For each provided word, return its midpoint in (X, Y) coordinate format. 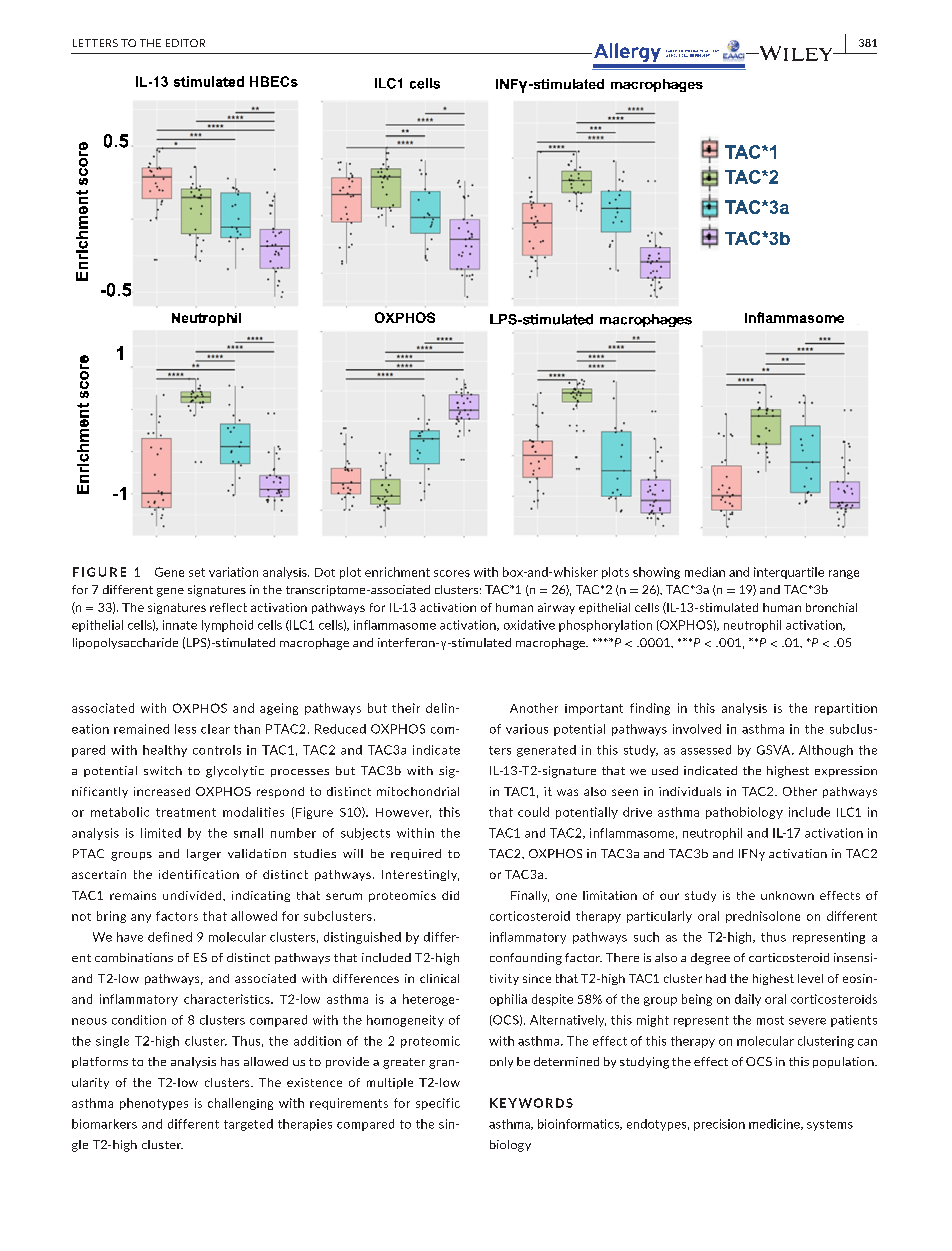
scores (452, 573)
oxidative (529, 625)
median (705, 572)
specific (438, 1104)
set (197, 572)
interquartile (789, 573)
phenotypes (154, 1104)
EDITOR (185, 43)
